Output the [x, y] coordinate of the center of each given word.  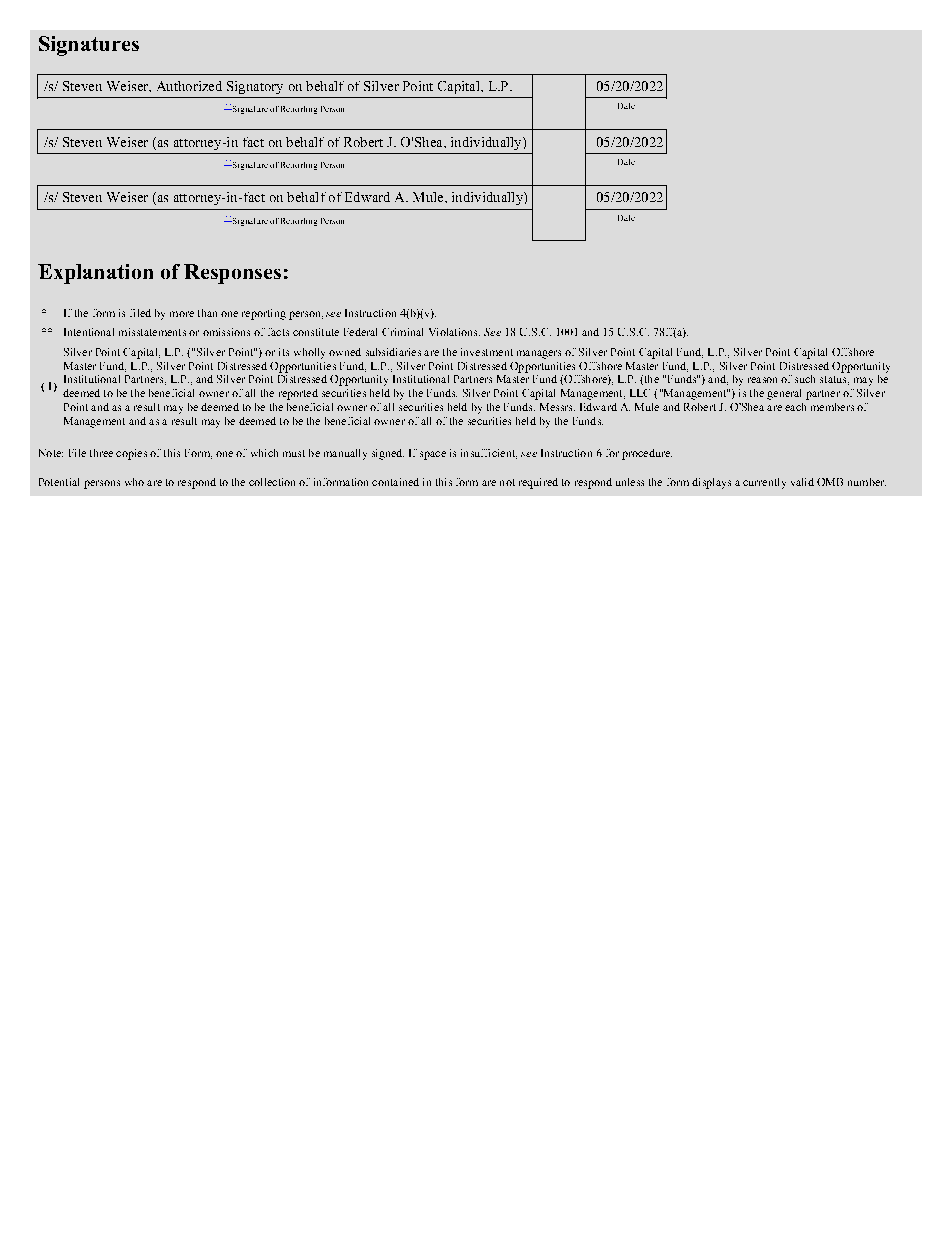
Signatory [255, 87]
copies [131, 454]
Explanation [95, 274]
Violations [454, 332]
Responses [232, 274]
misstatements [152, 332]
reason [762, 380]
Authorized [189, 86]
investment [487, 352]
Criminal [402, 332]
